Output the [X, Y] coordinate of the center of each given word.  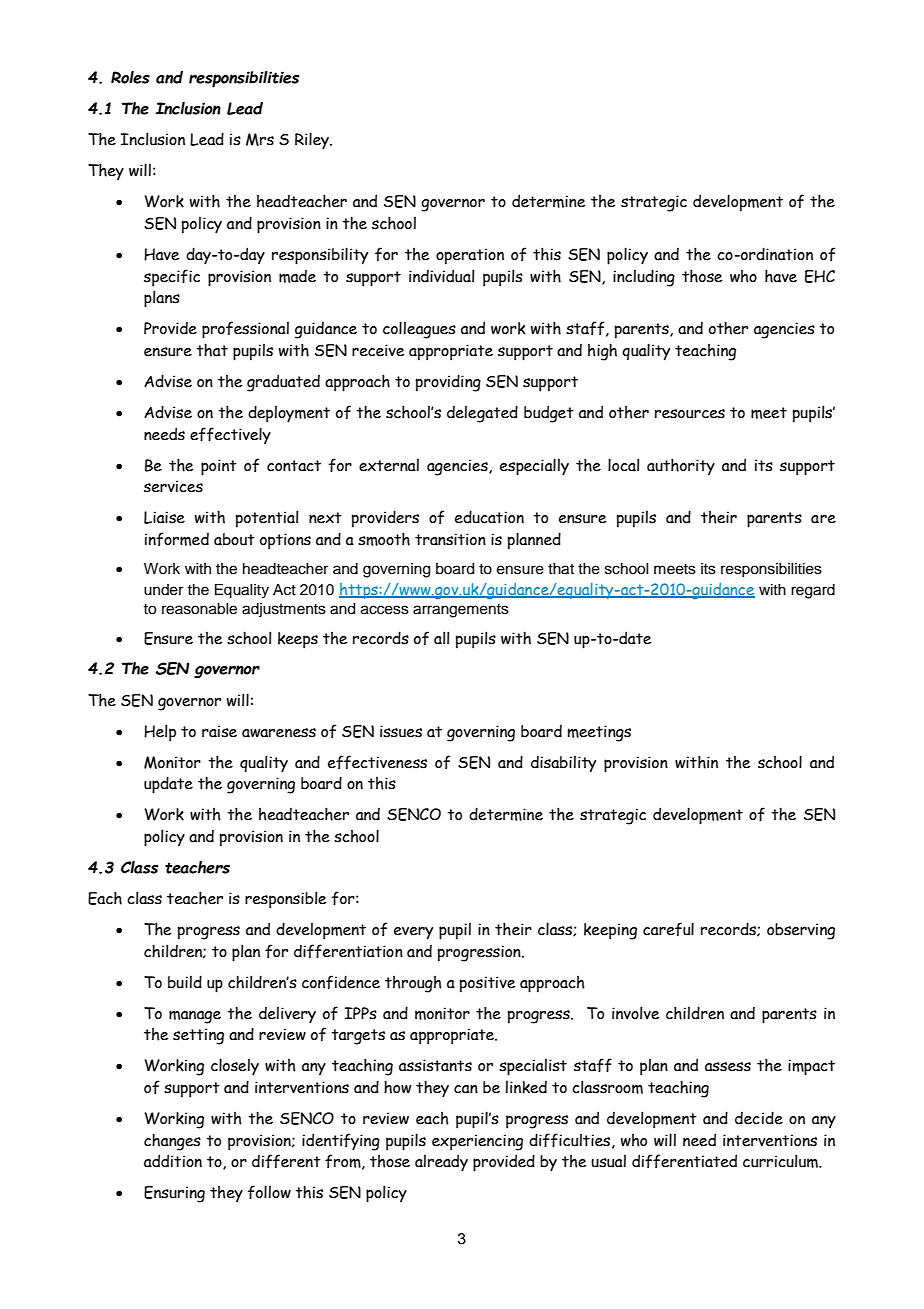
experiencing [477, 1142]
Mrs [260, 139]
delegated [482, 414]
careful [668, 929]
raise [219, 731]
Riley [313, 141]
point [219, 467]
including [644, 278]
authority [681, 466]
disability [563, 764]
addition [173, 1161]
